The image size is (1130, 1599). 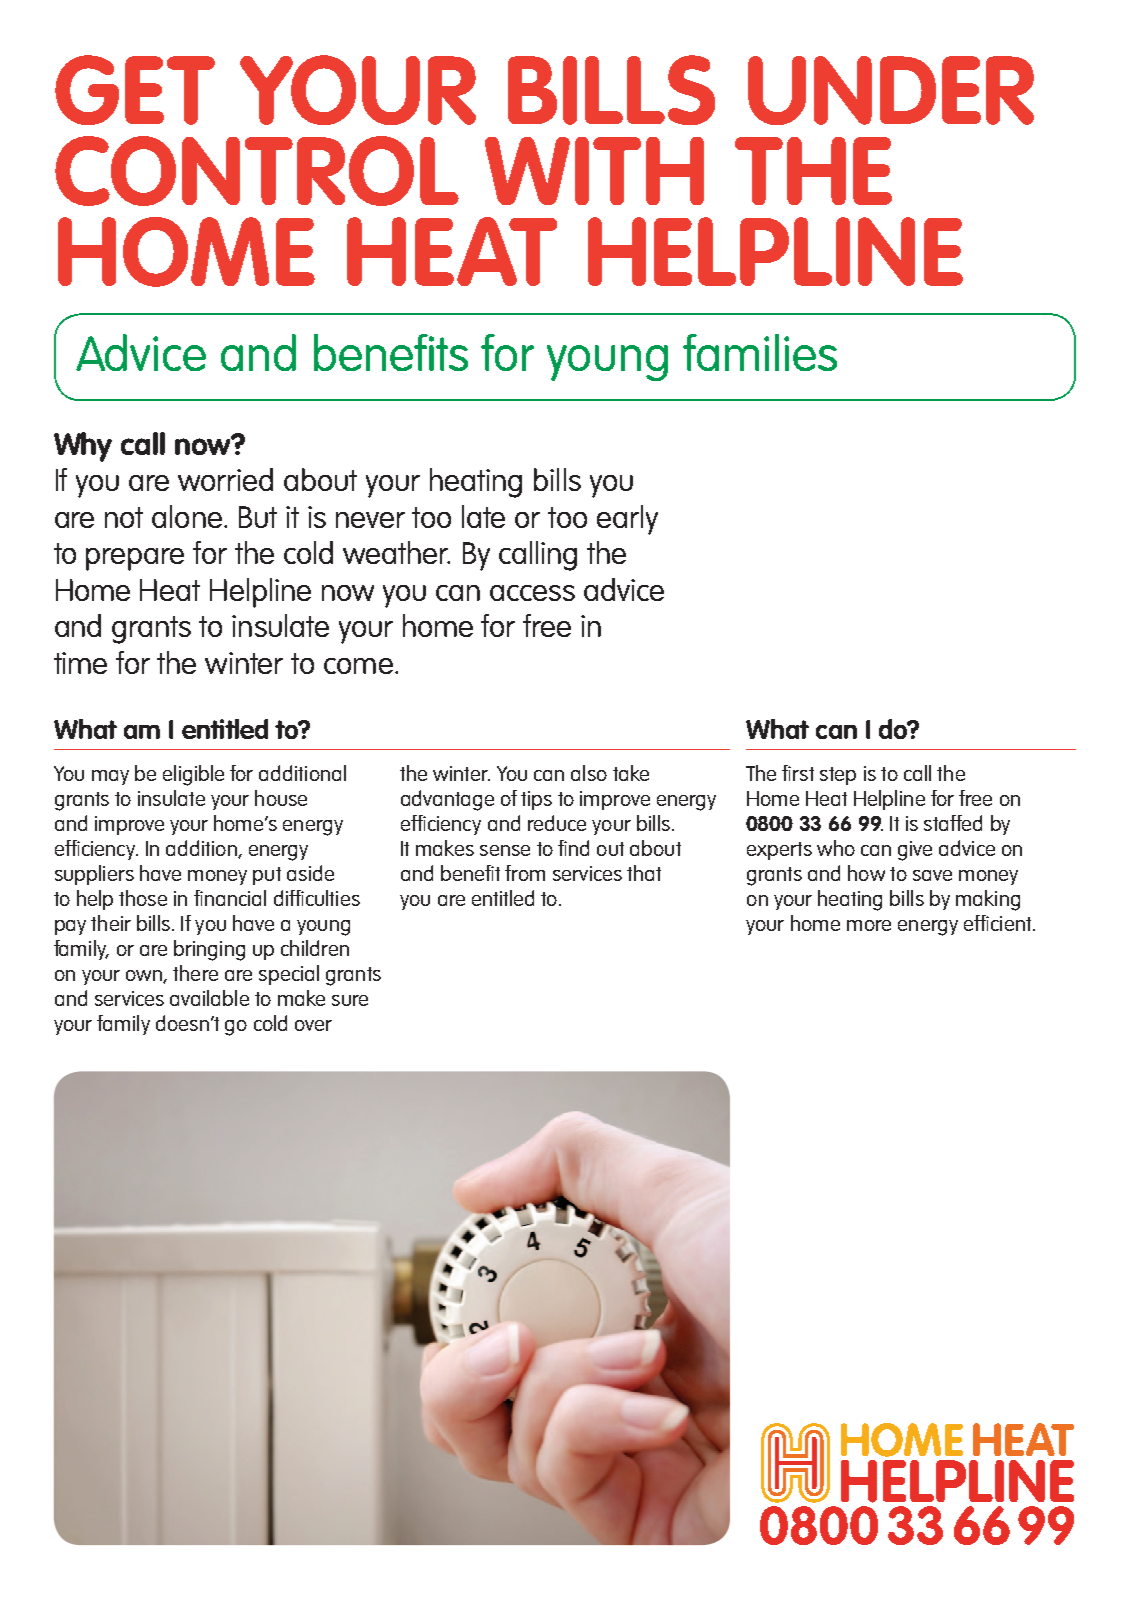 I want to click on also, so click(x=589, y=773).
